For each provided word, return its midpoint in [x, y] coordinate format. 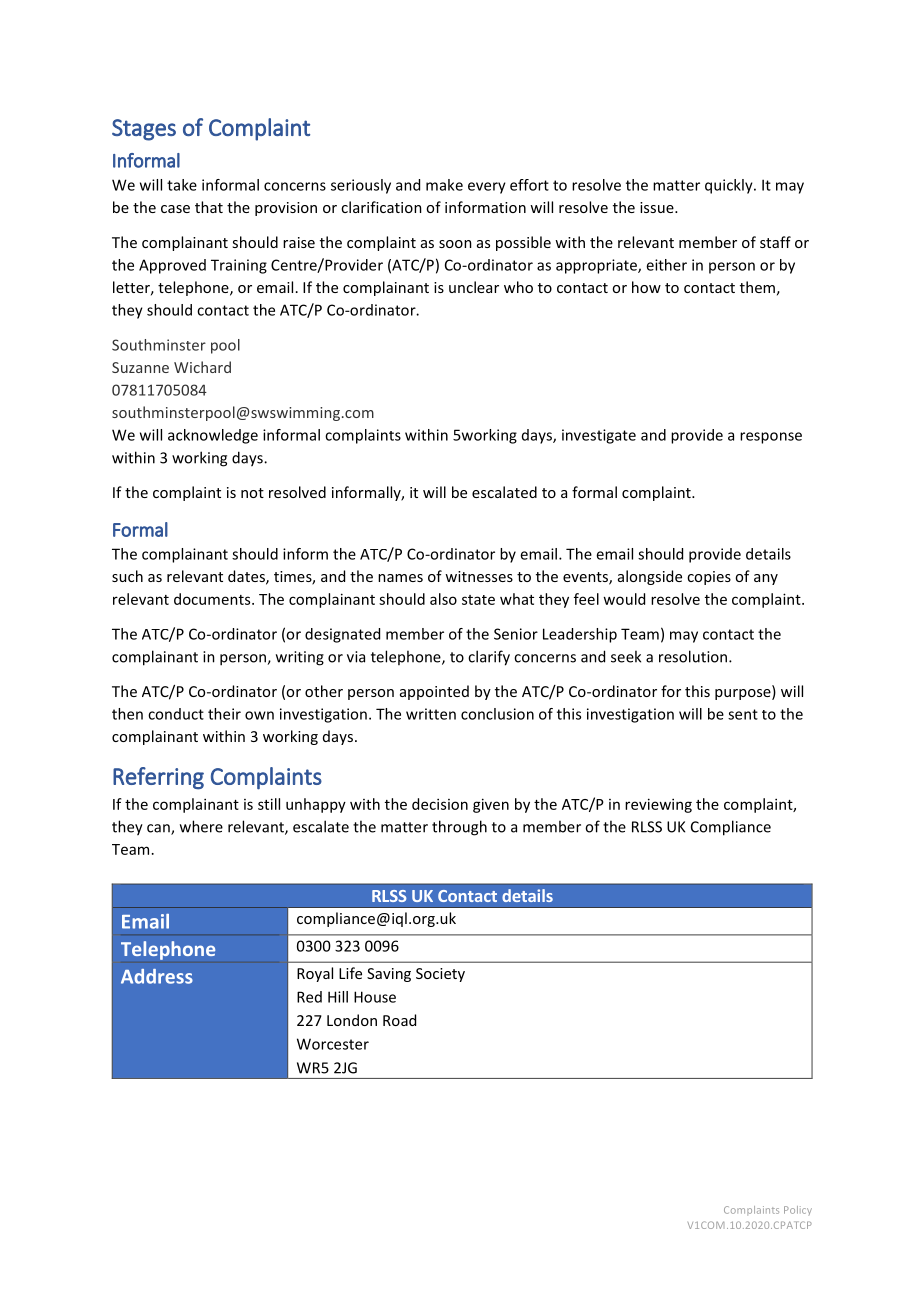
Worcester [333, 1044]
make [444, 185]
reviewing [658, 805]
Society [440, 975]
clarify [489, 658]
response [771, 438]
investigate [599, 436]
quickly [730, 186]
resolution [694, 656]
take [182, 185]
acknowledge [213, 436]
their [224, 714]
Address [157, 976]
